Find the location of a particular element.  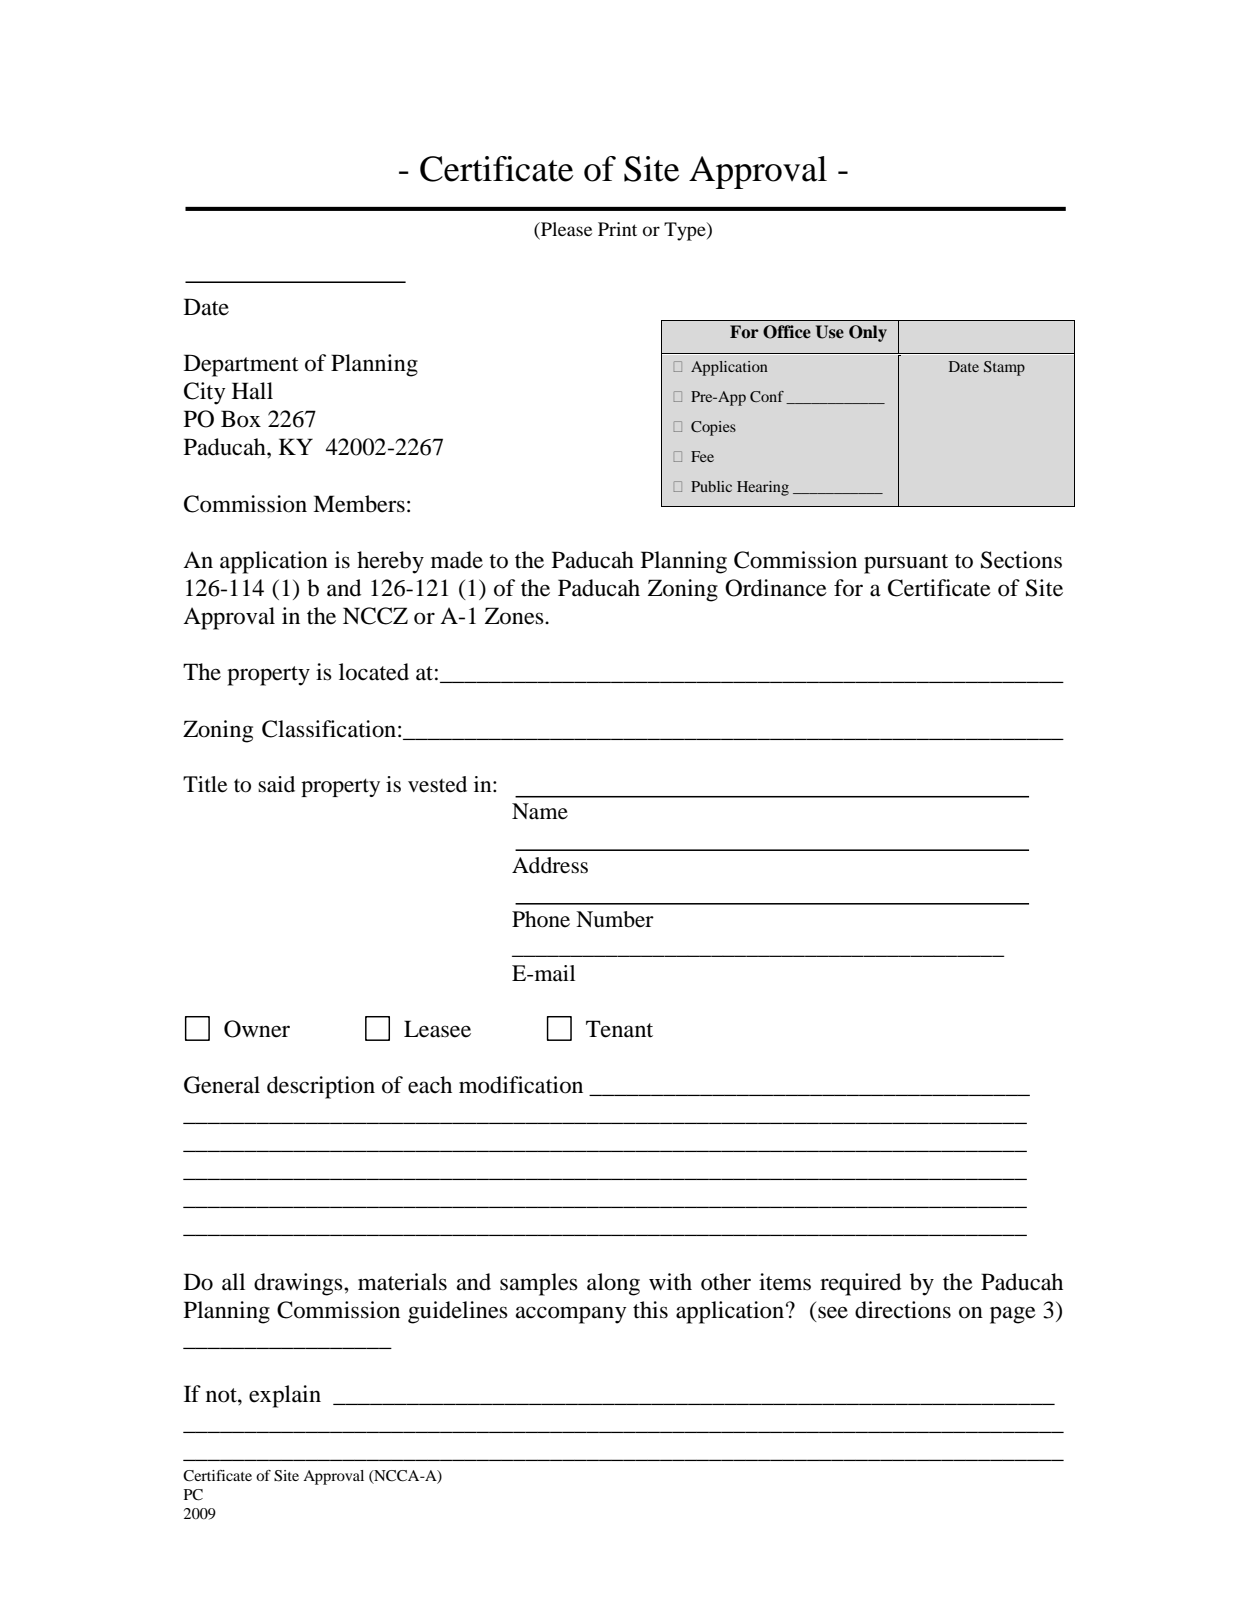

Tenant is located at coordinates (619, 1029).
